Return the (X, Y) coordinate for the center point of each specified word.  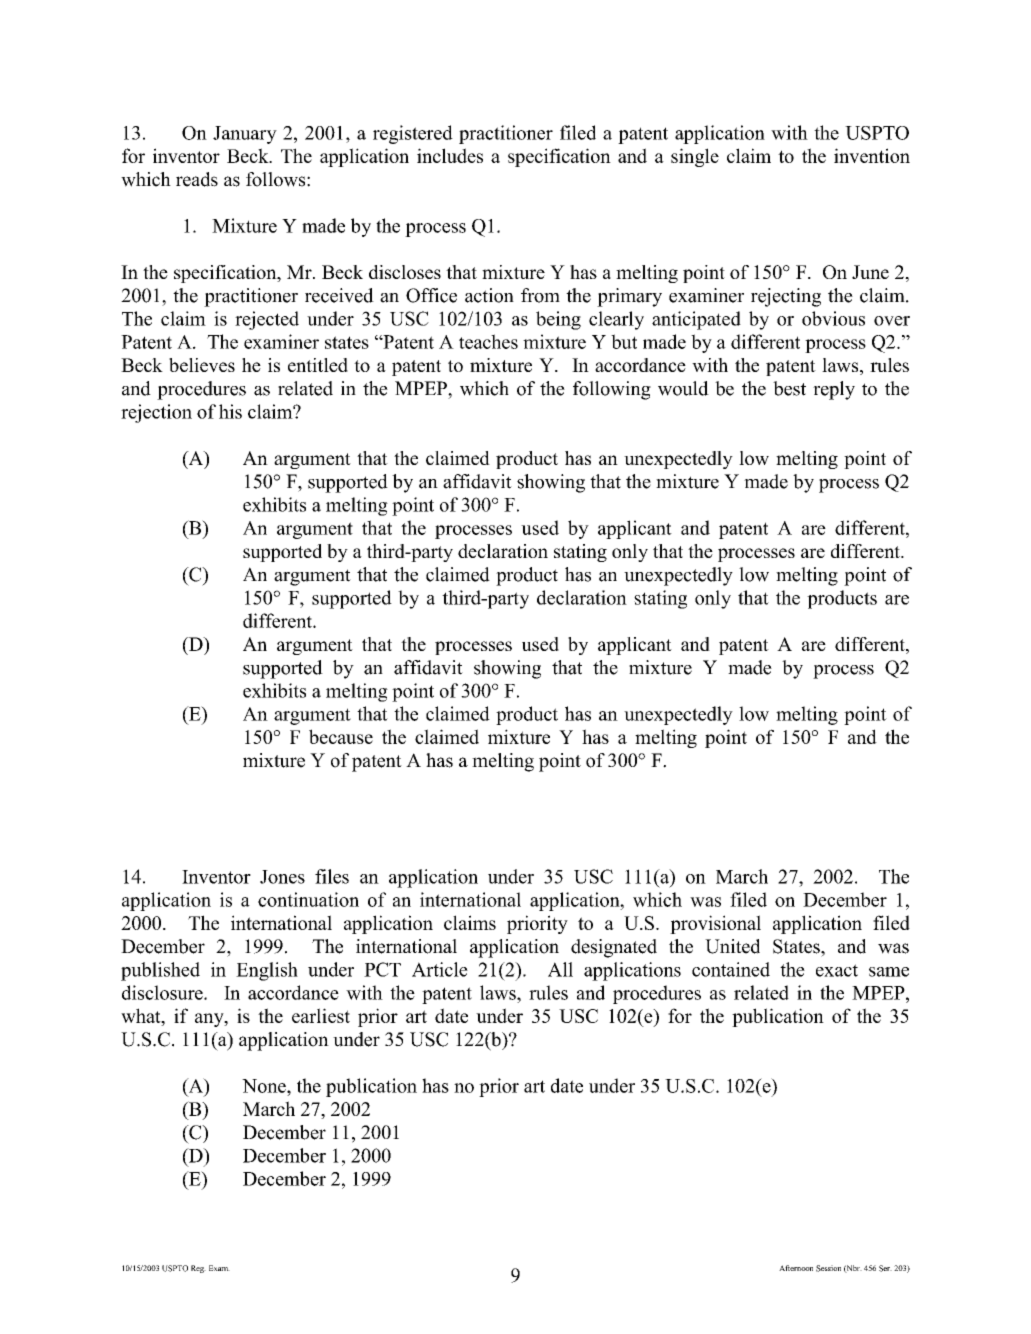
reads (197, 179)
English (267, 971)
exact (837, 970)
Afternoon (796, 1268)
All (560, 969)
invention (872, 155)
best (789, 388)
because (341, 736)
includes (450, 155)
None (265, 1086)
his (230, 411)
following (612, 390)
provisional (715, 924)
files (332, 876)
